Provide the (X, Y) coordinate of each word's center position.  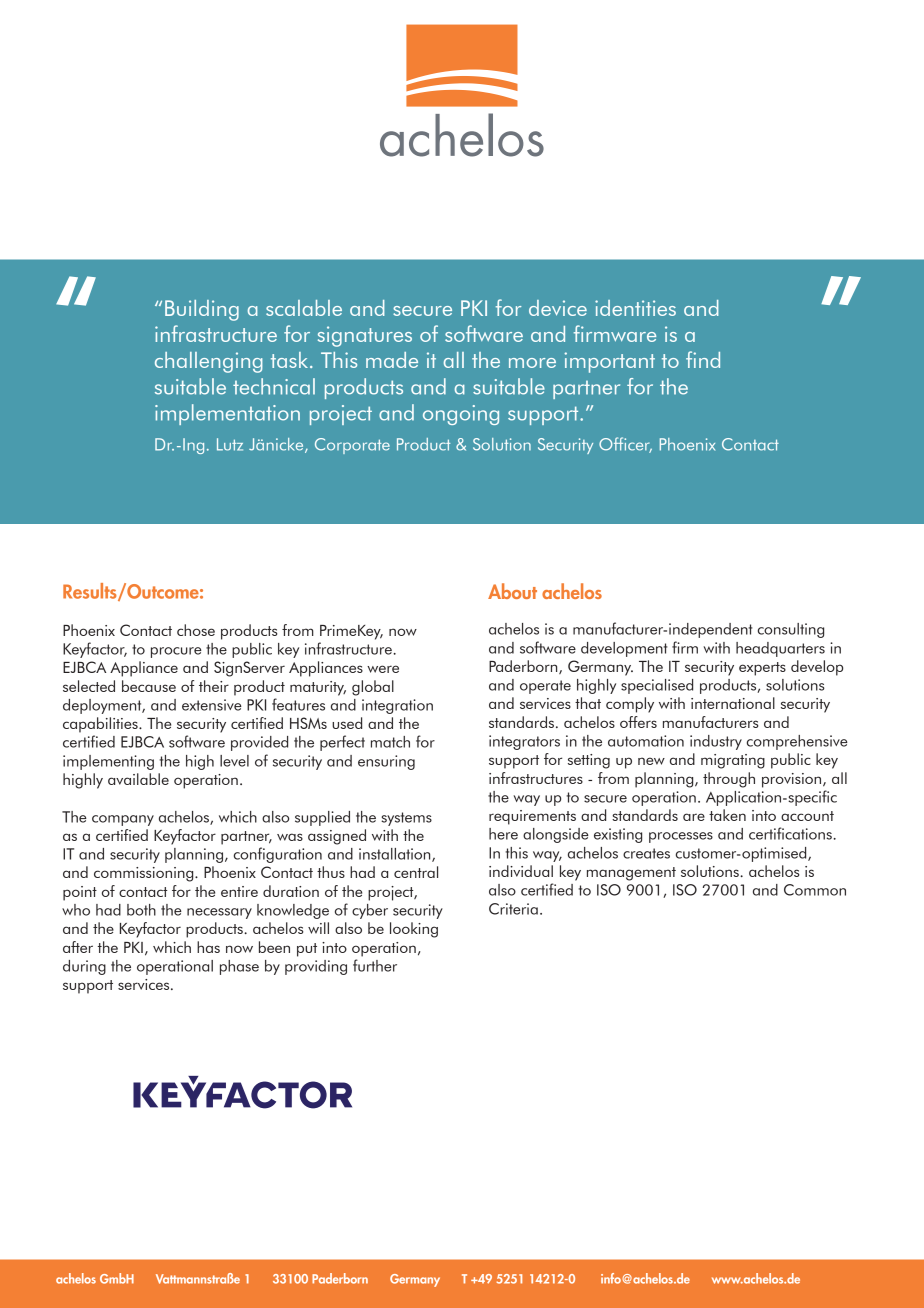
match (390, 742)
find (703, 359)
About (512, 591)
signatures (365, 336)
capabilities (101, 725)
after (78, 947)
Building (202, 310)
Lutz (230, 444)
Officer (625, 445)
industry (716, 742)
